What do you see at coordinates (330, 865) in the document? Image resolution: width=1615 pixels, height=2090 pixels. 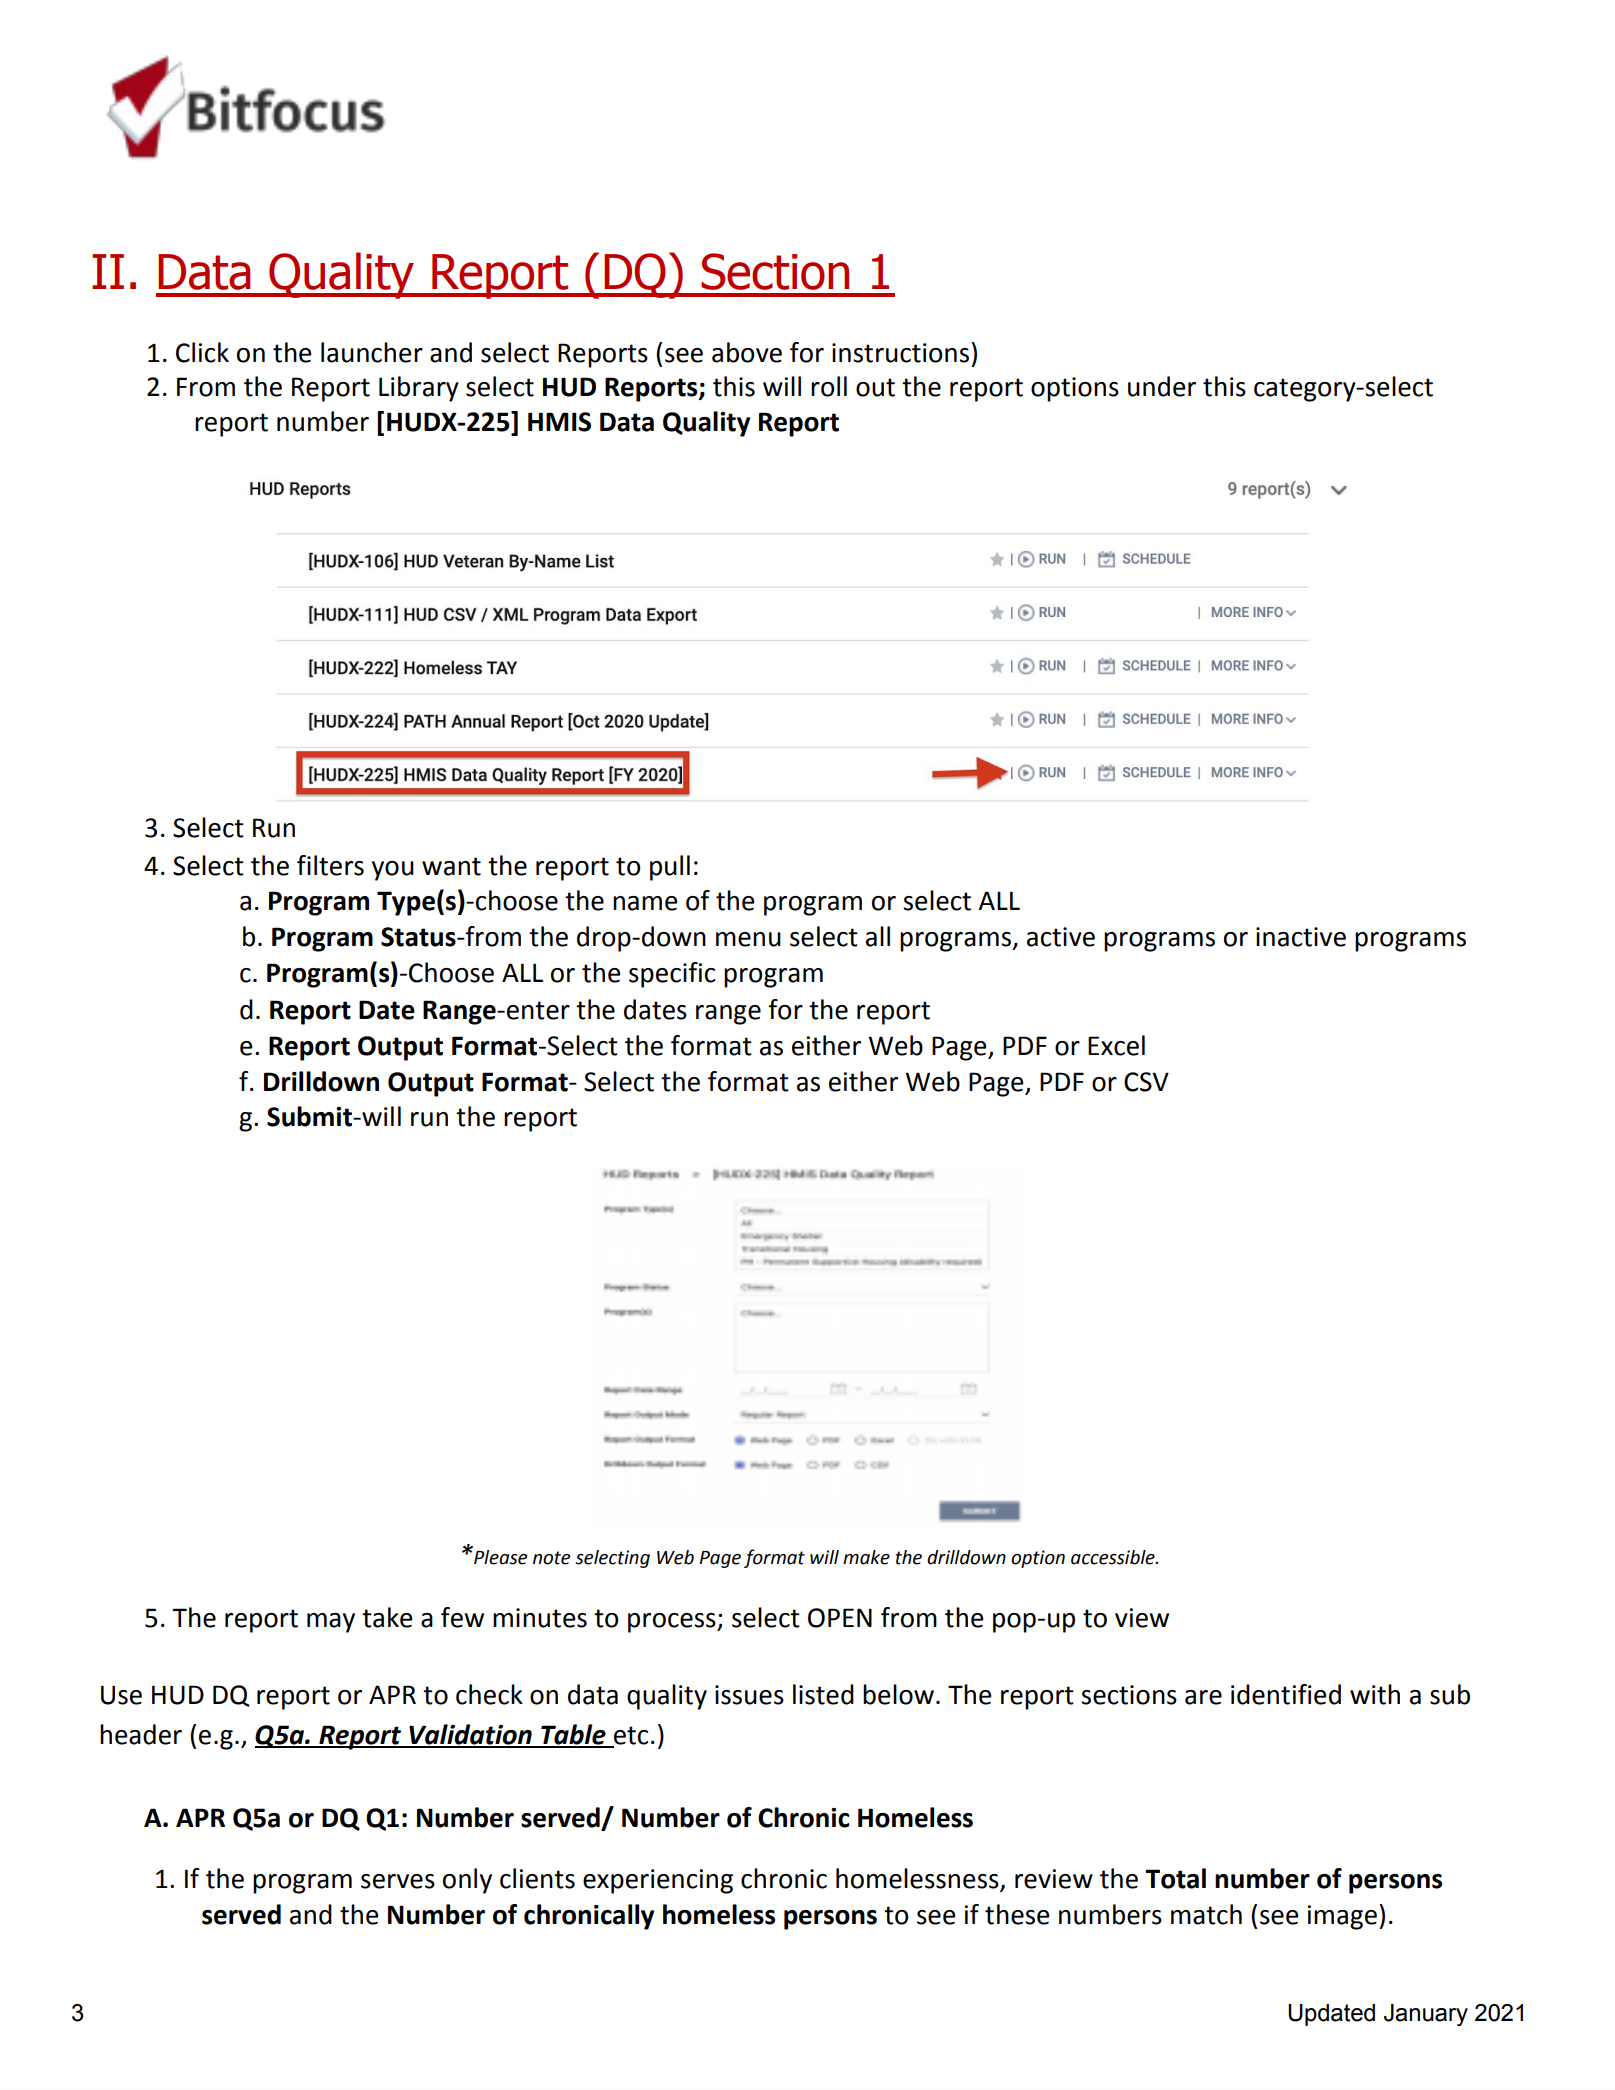 I see `filters` at bounding box center [330, 865].
